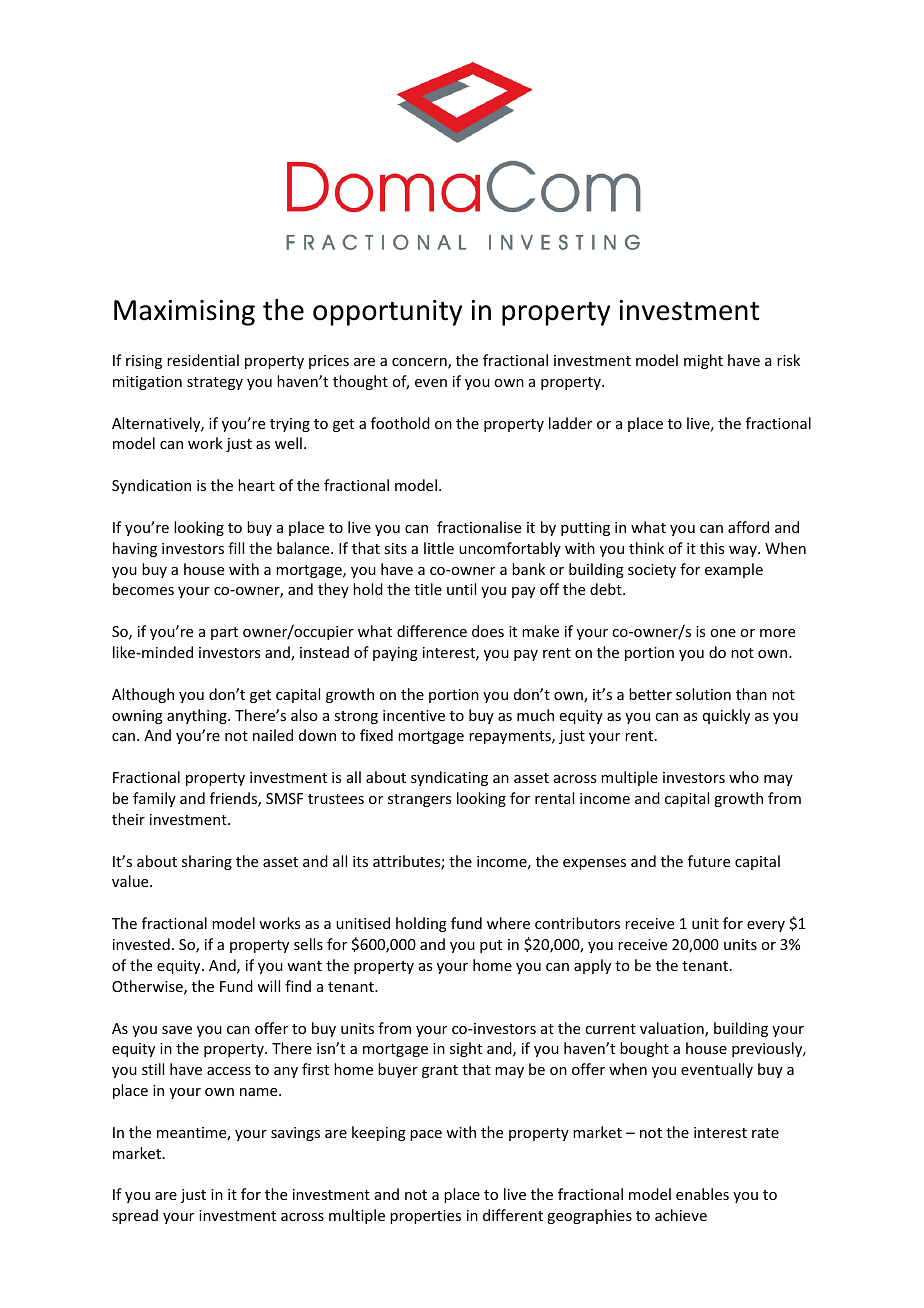  I want to click on incentive, so click(414, 715).
